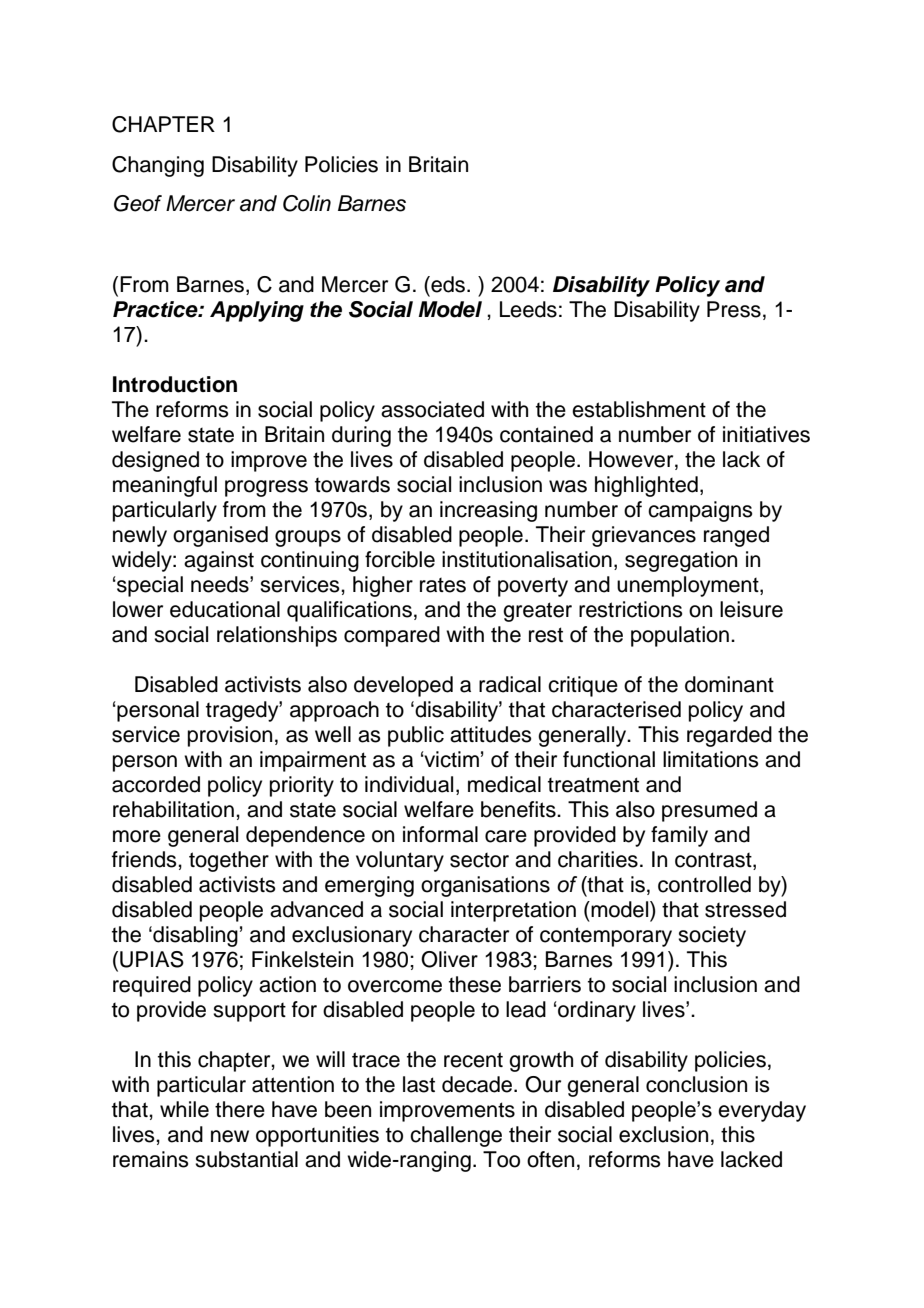 This image has width=924, height=1308. I want to click on Colin, so click(307, 203).
